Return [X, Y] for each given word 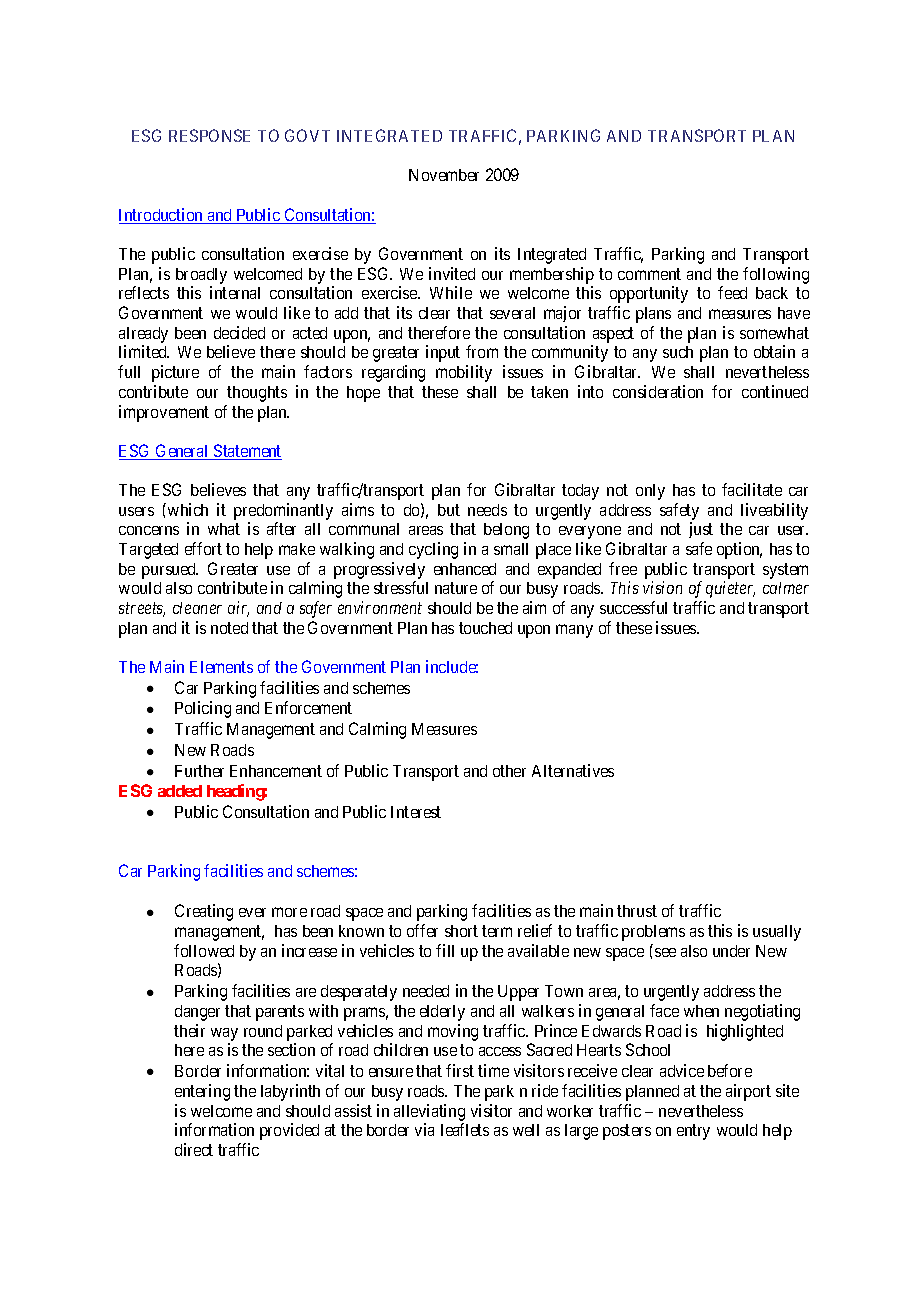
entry [693, 1132]
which [188, 509]
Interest [416, 812]
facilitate [752, 489]
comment [649, 274]
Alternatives [573, 770]
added [180, 791]
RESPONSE [209, 135]
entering [202, 1092]
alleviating [429, 1112]
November [444, 175]
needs [487, 510]
